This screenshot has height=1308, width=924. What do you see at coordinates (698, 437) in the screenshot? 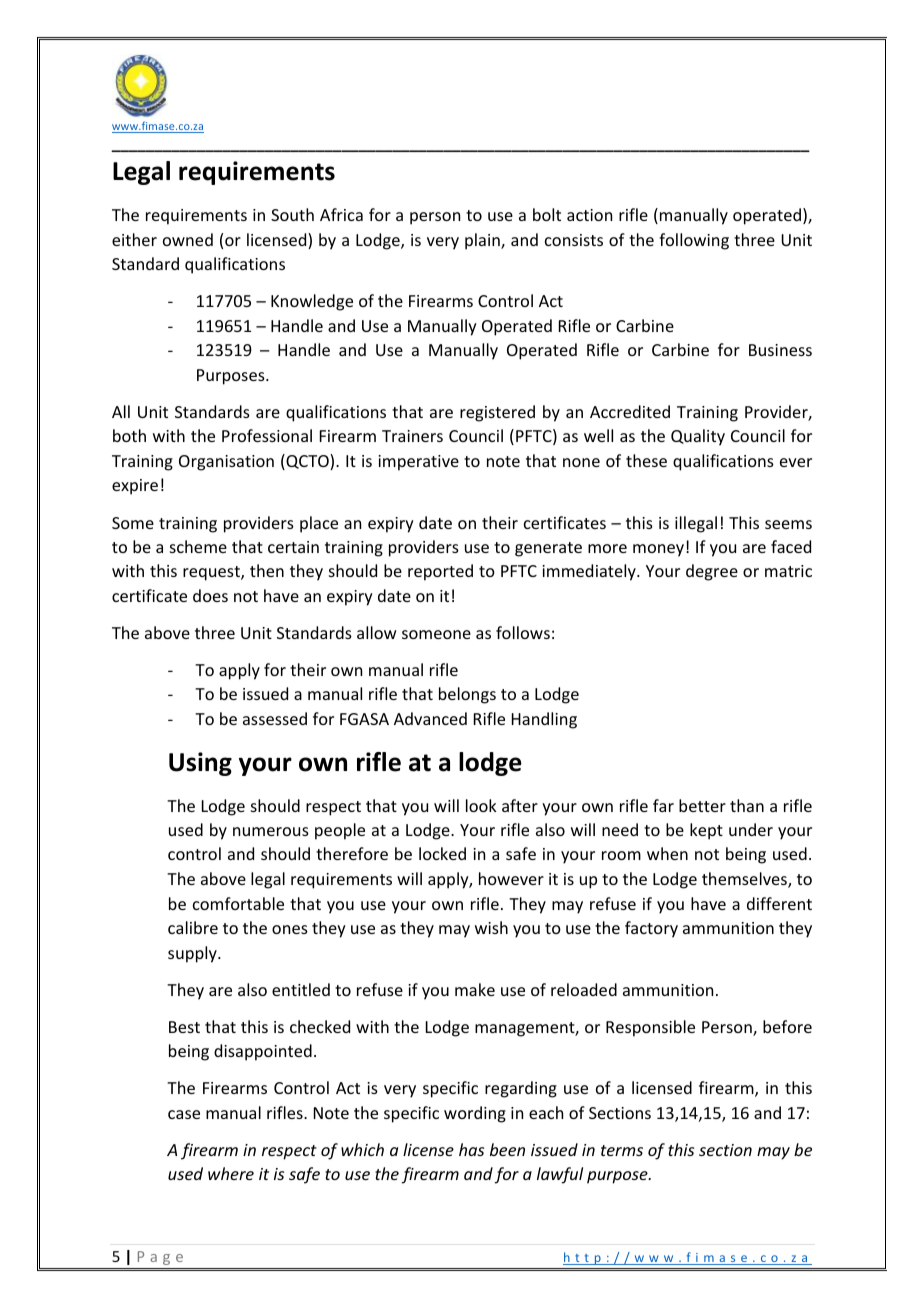
I see `Quality` at bounding box center [698, 437].
